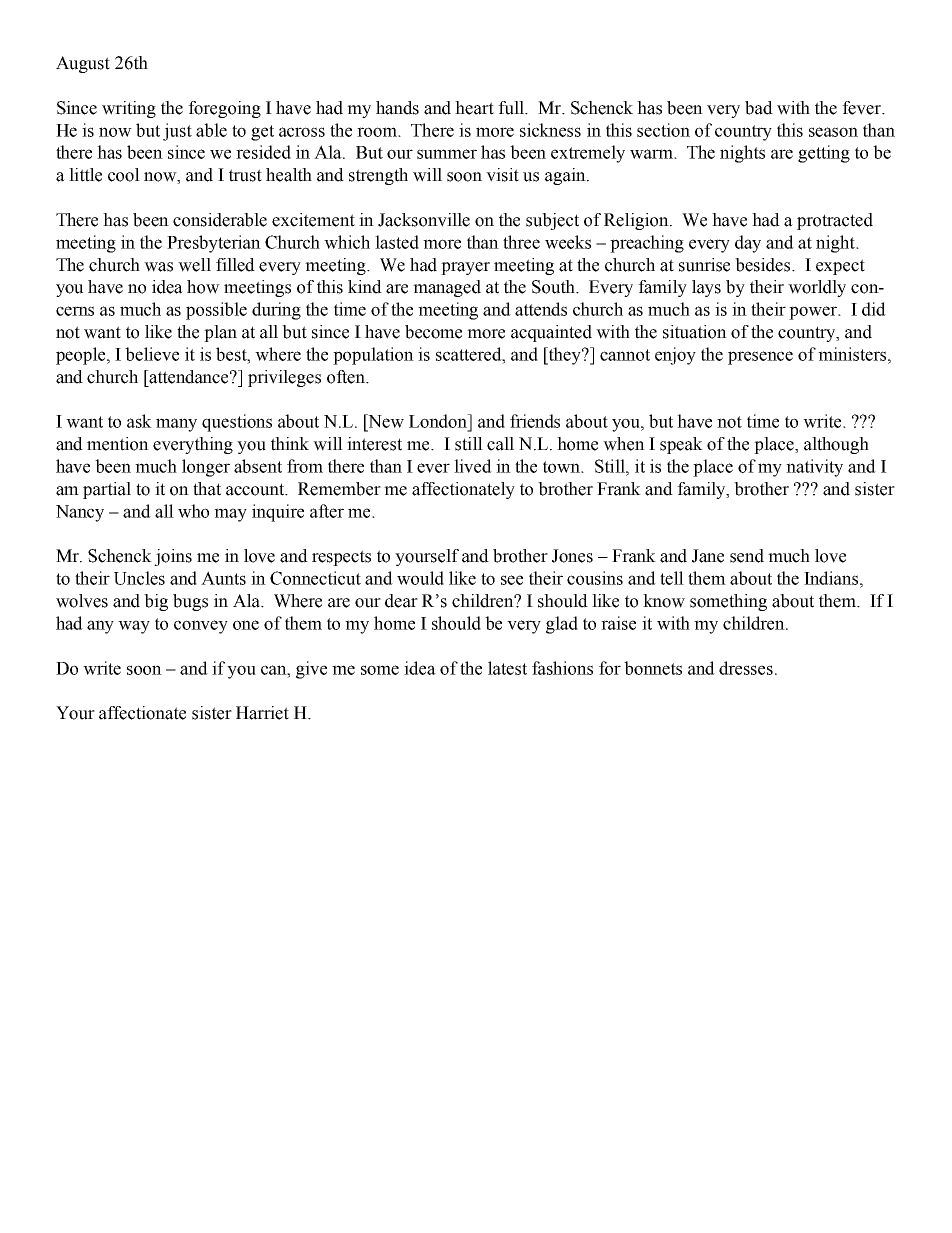  Describe the element at coordinates (262, 713) in the screenshot. I see `Harriet` at that location.
